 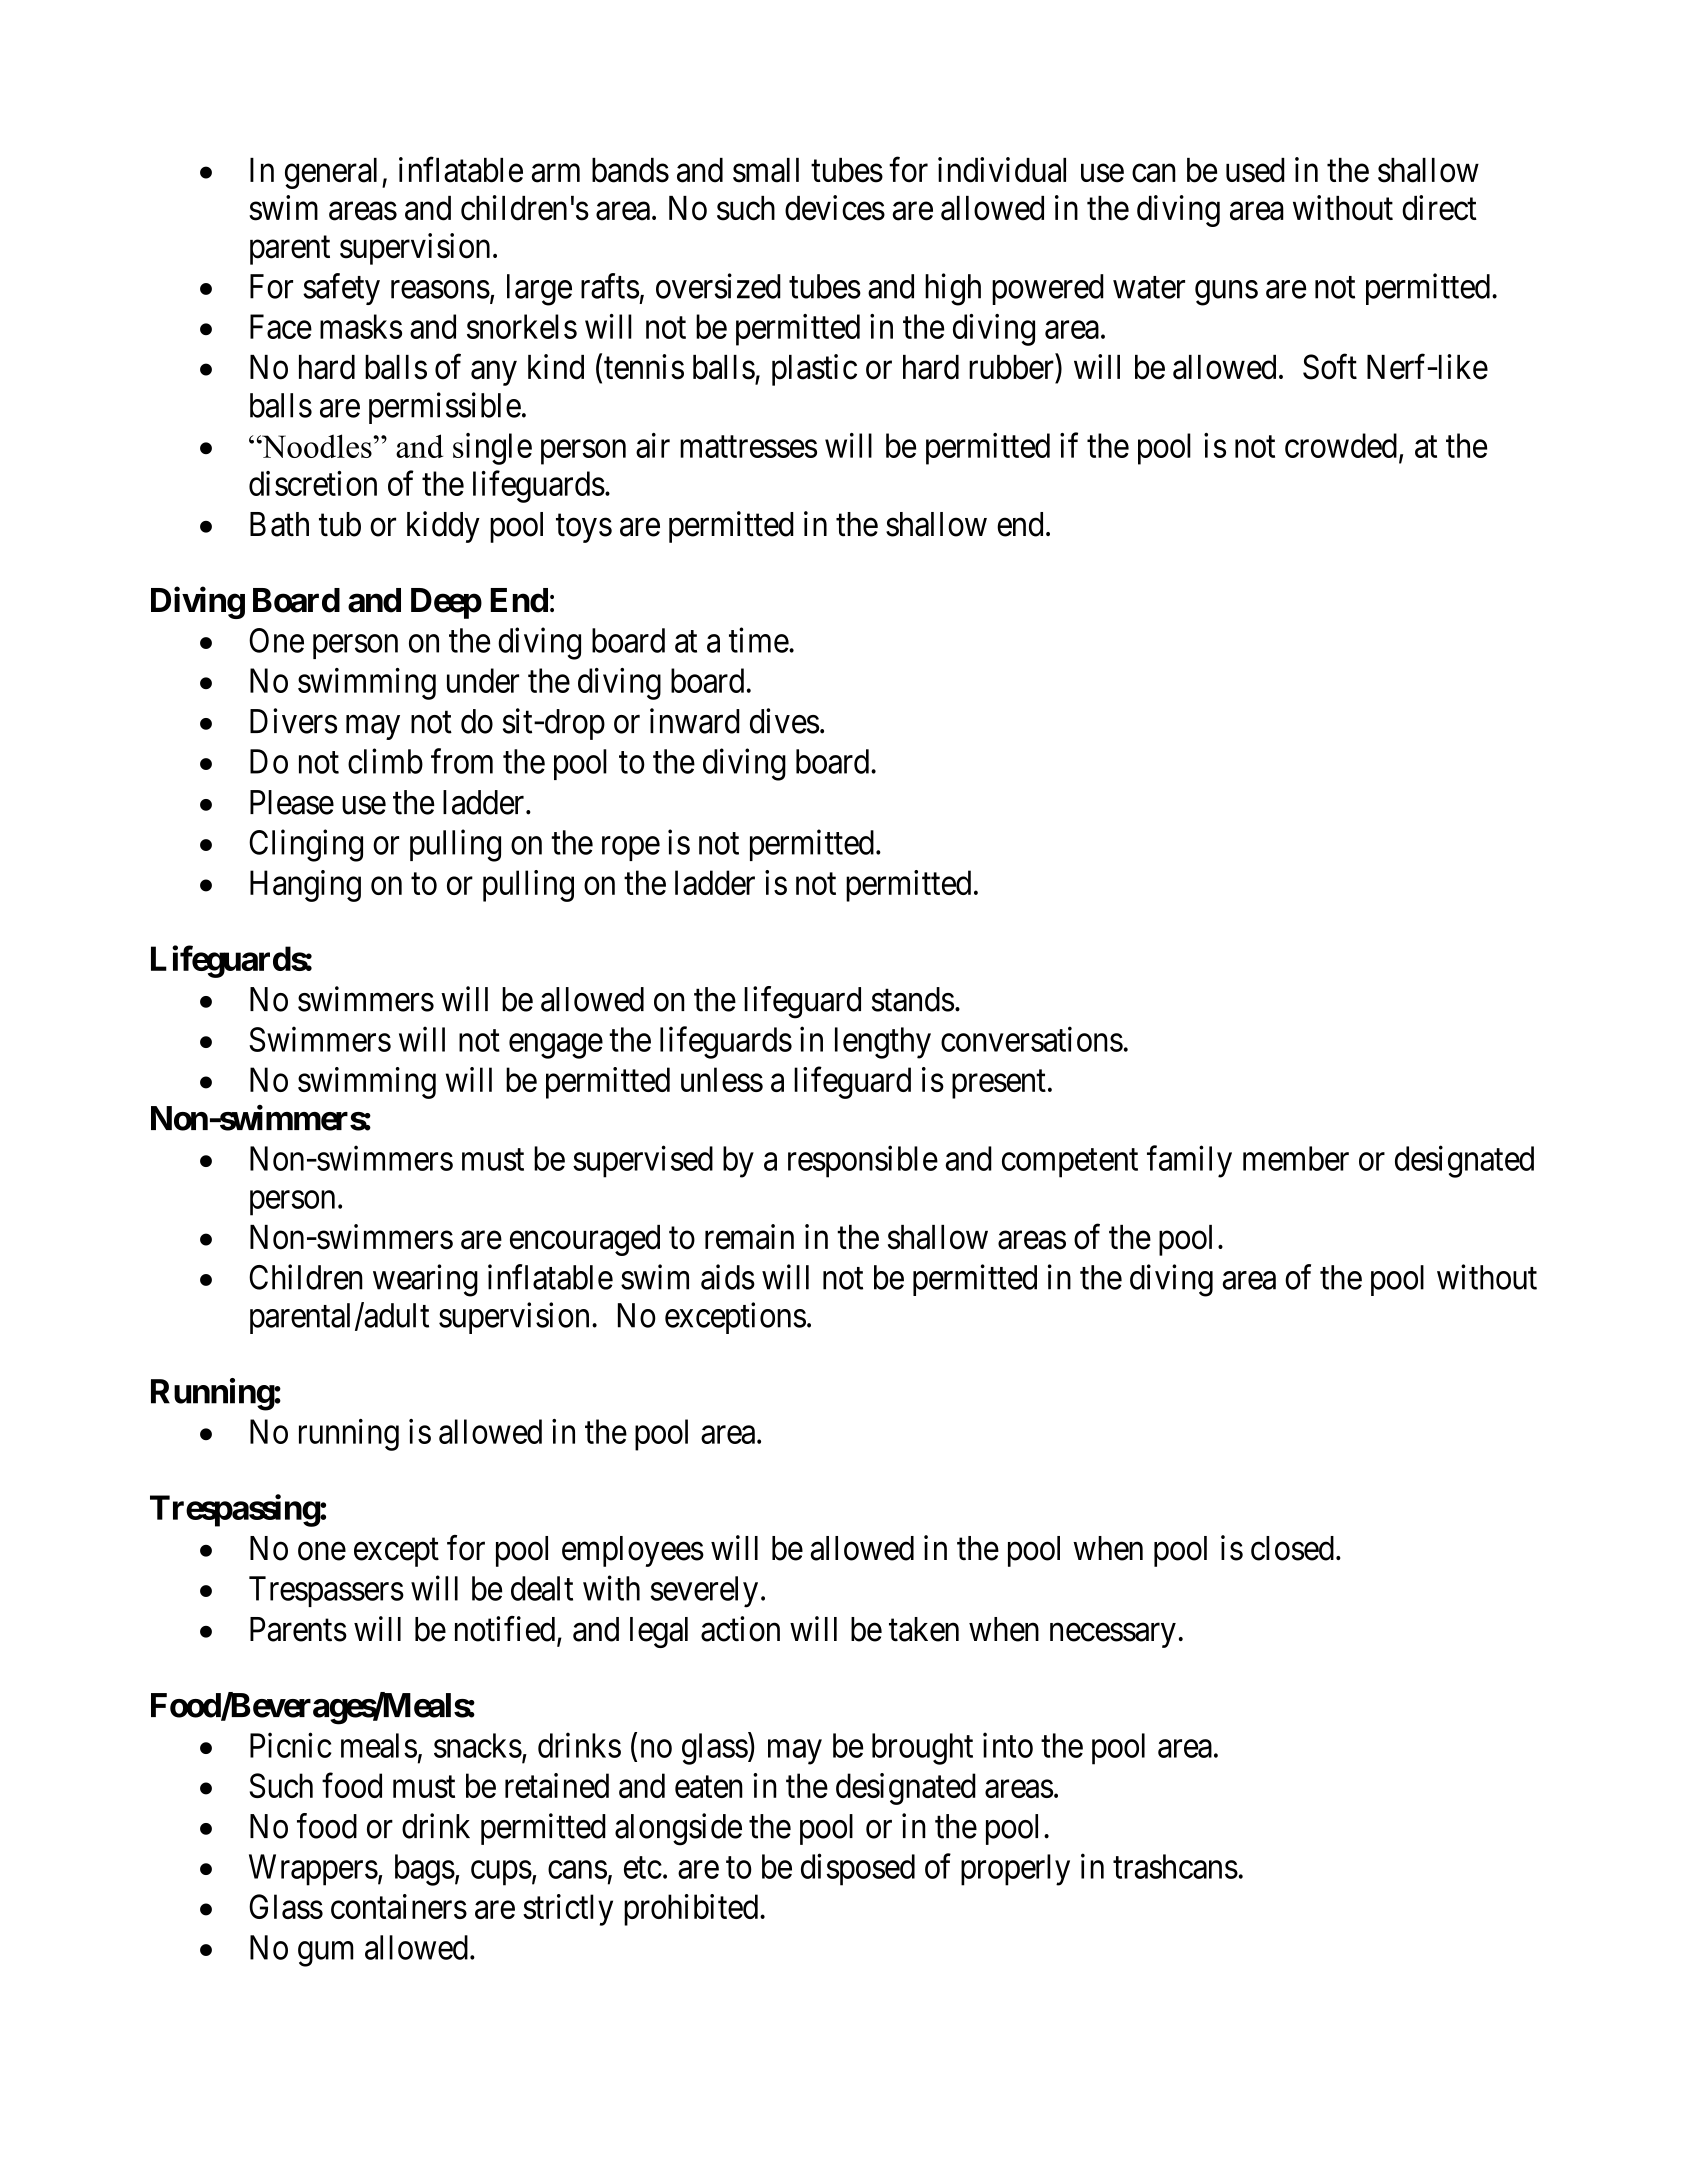 I want to click on used, so click(x=1255, y=170).
